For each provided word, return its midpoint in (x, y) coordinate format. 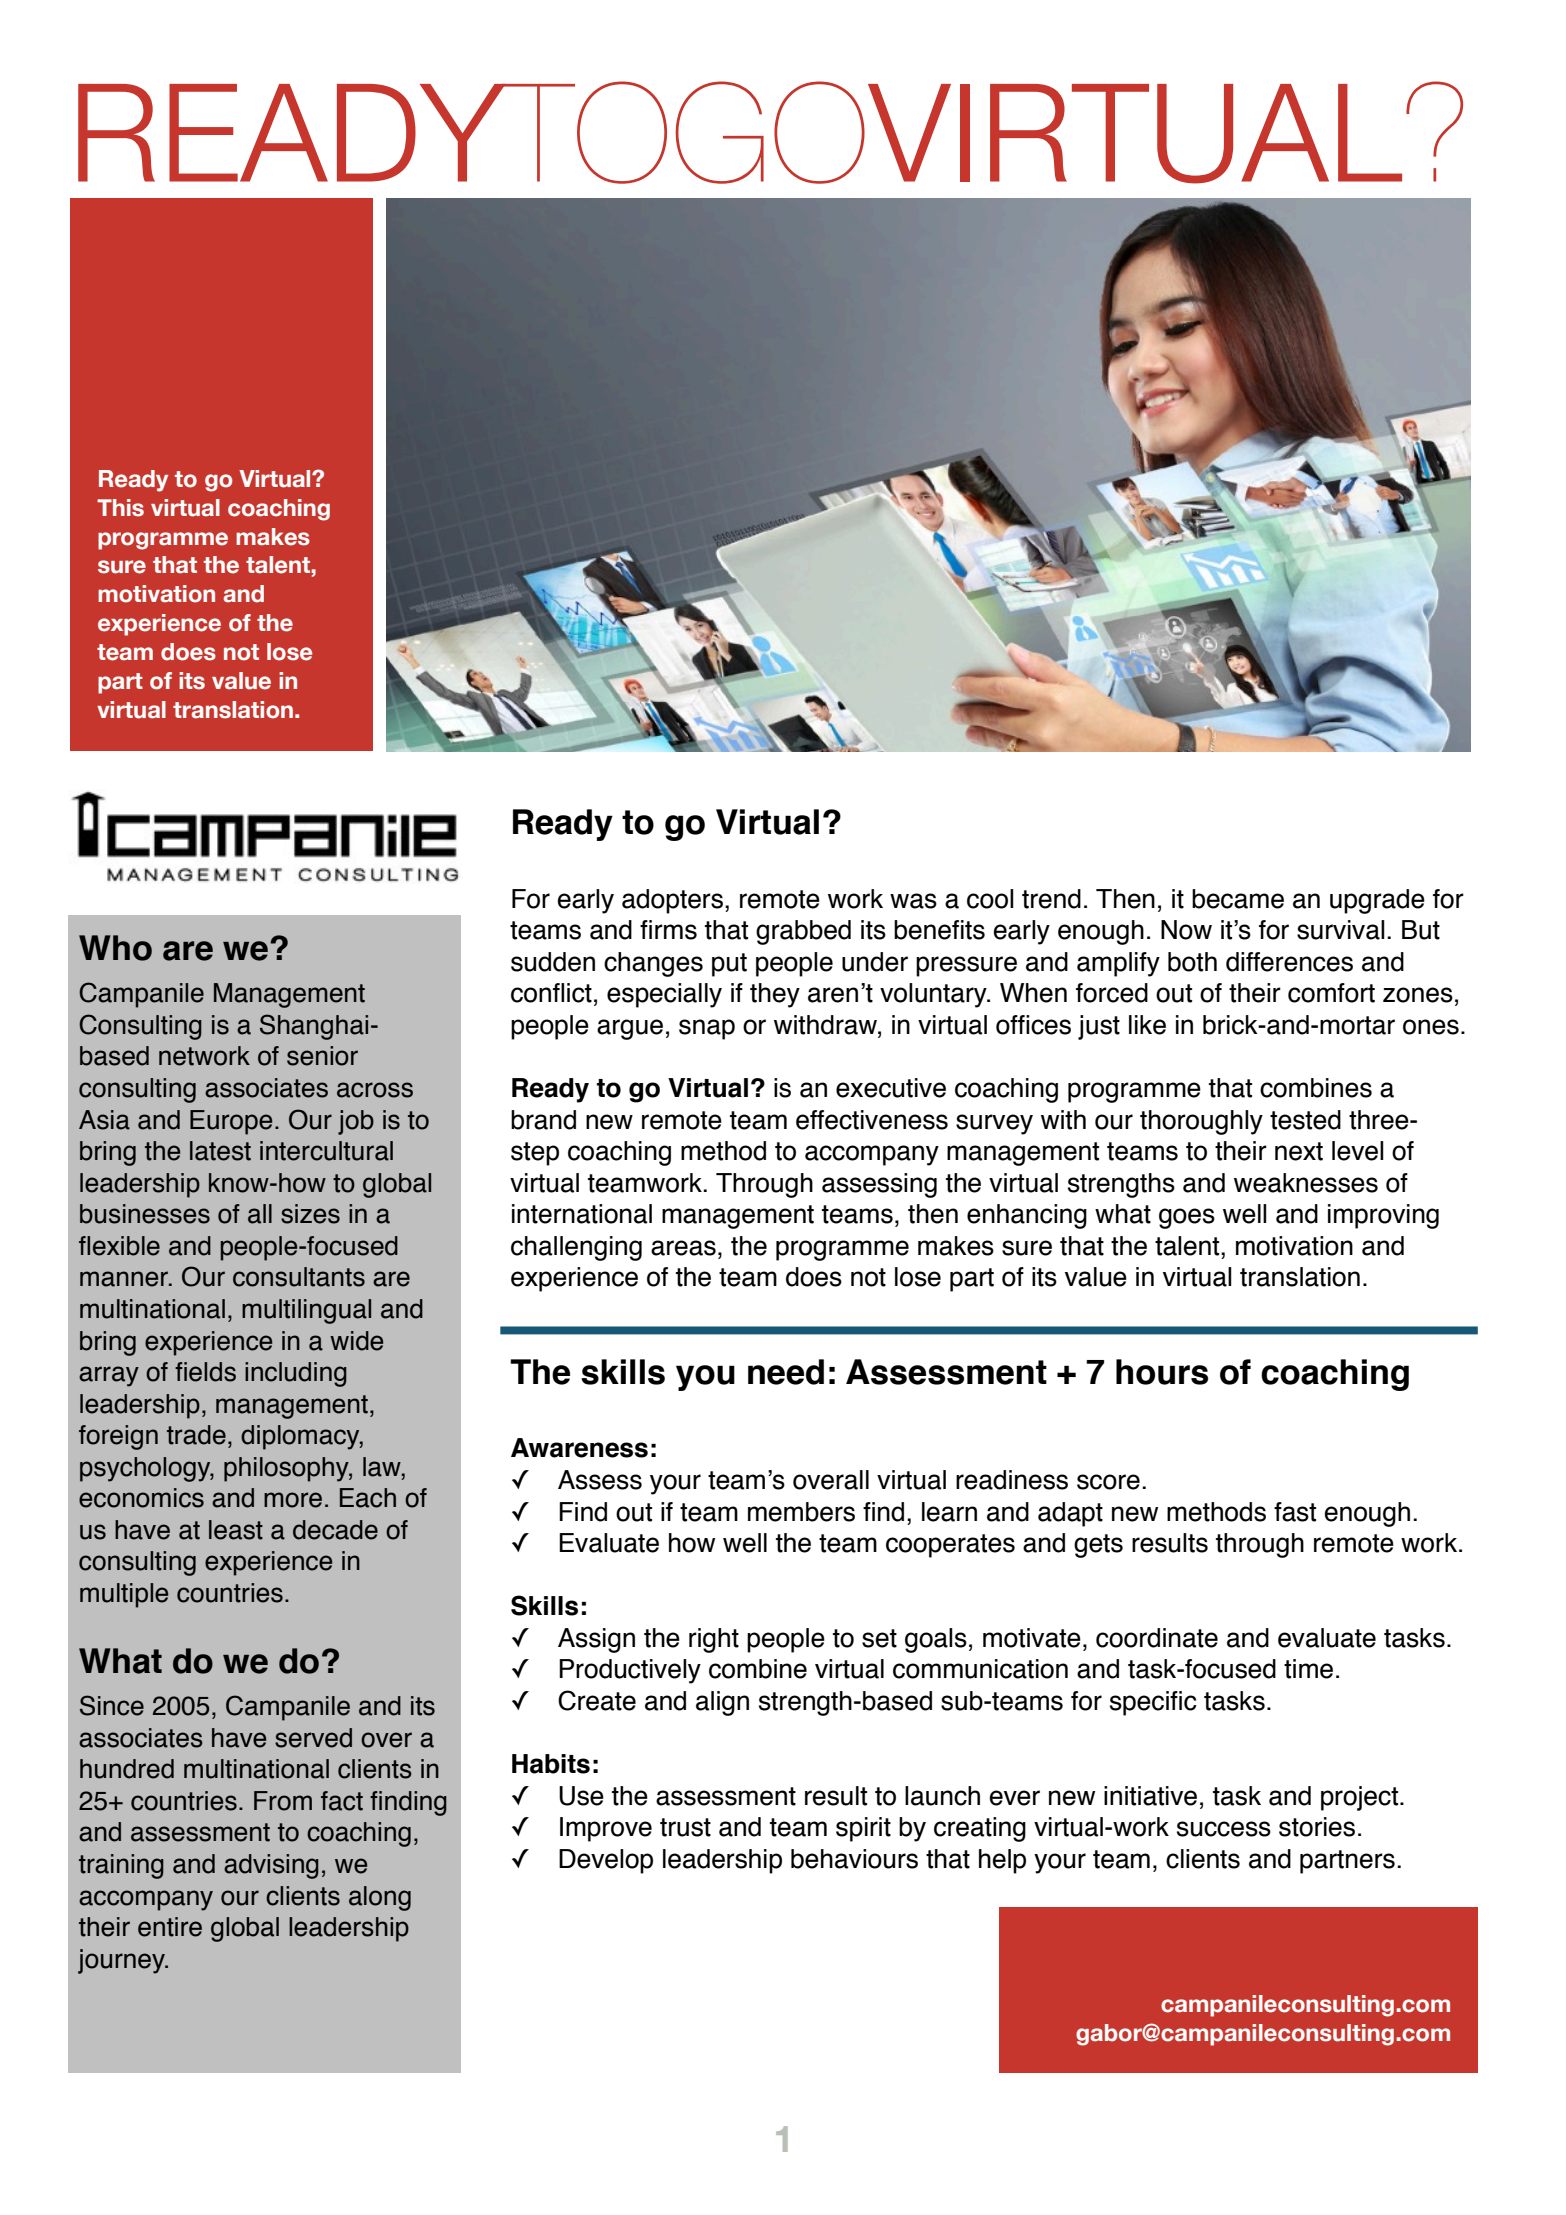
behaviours (854, 1859)
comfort (1331, 993)
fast (1295, 1512)
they (775, 995)
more (293, 1500)
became (1238, 899)
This (120, 508)
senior (322, 1056)
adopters (672, 901)
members (801, 1512)
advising (271, 1866)
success (1224, 1829)
